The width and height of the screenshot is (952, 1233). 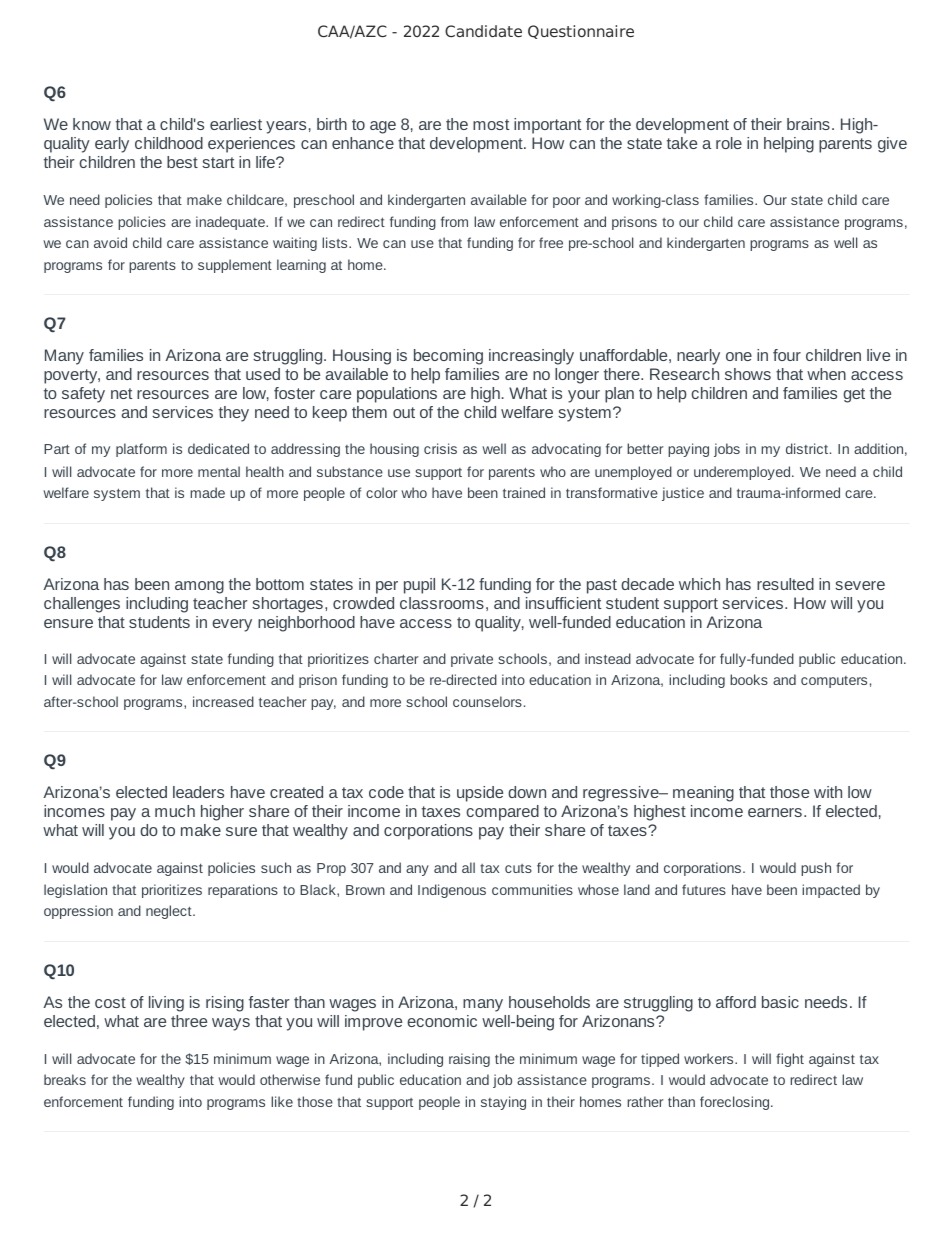 I want to click on resulted, so click(x=785, y=584).
